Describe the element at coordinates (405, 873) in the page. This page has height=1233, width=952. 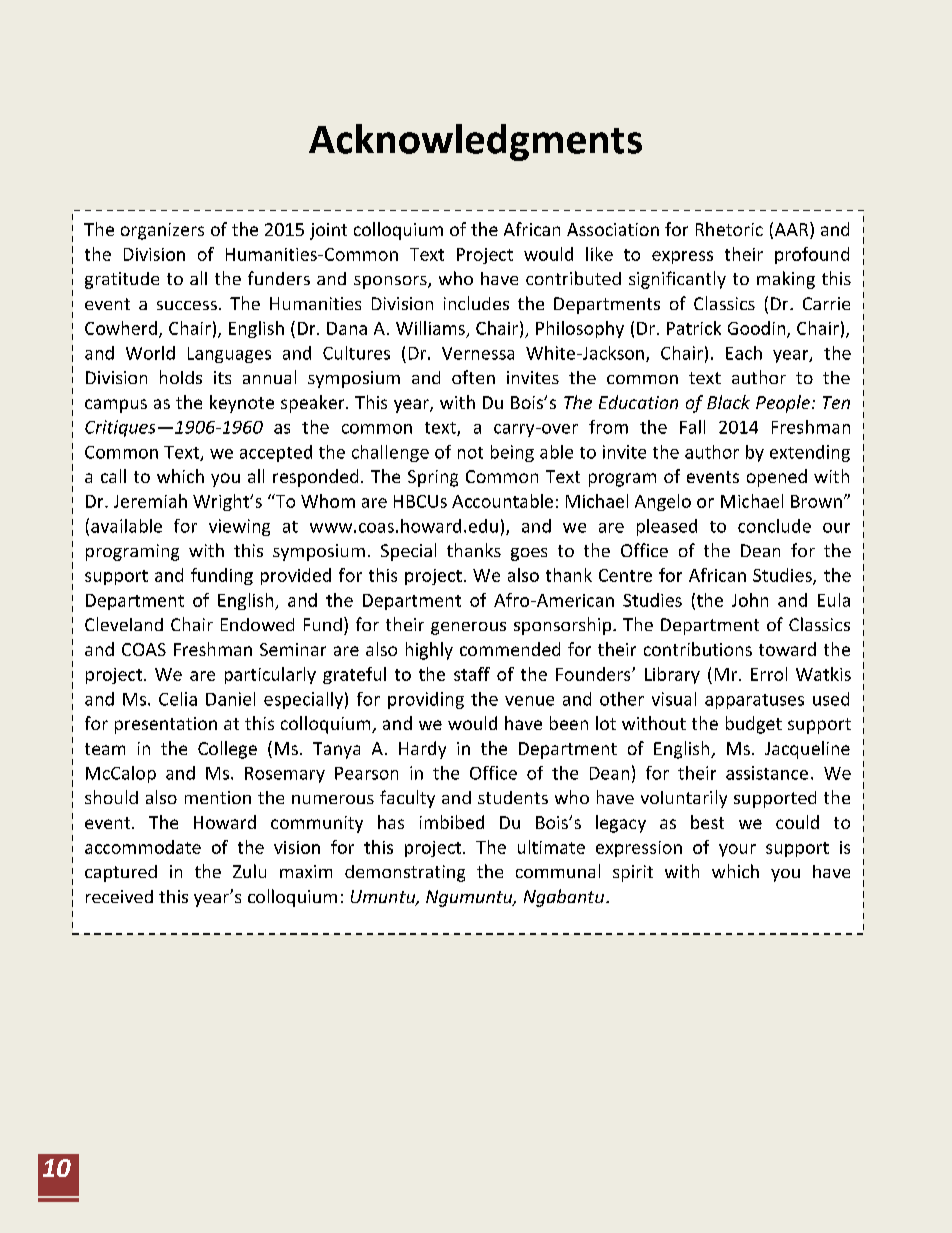
I see `demonstrating` at that location.
